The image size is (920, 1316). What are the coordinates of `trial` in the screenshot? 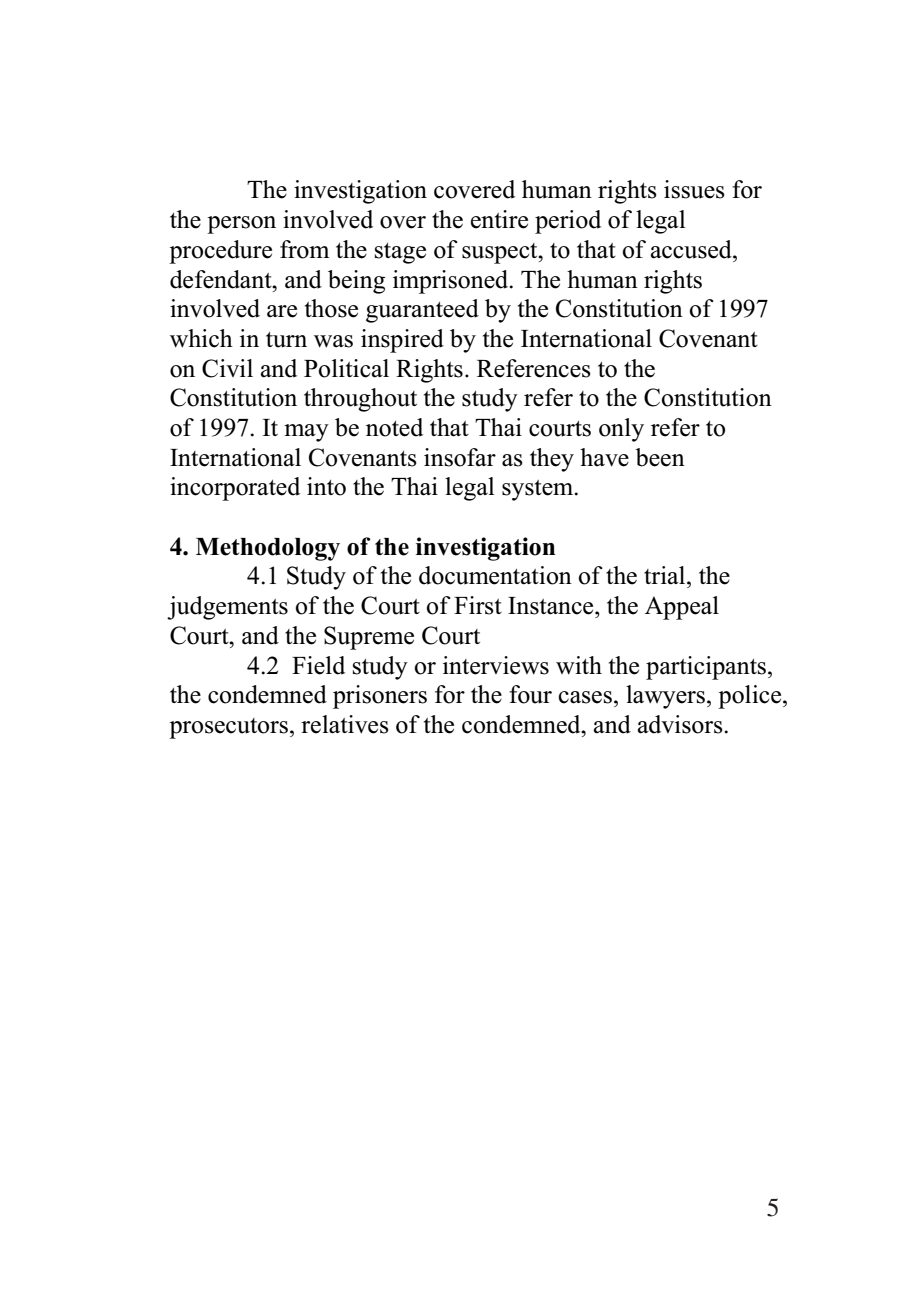 It's located at (666, 575).
